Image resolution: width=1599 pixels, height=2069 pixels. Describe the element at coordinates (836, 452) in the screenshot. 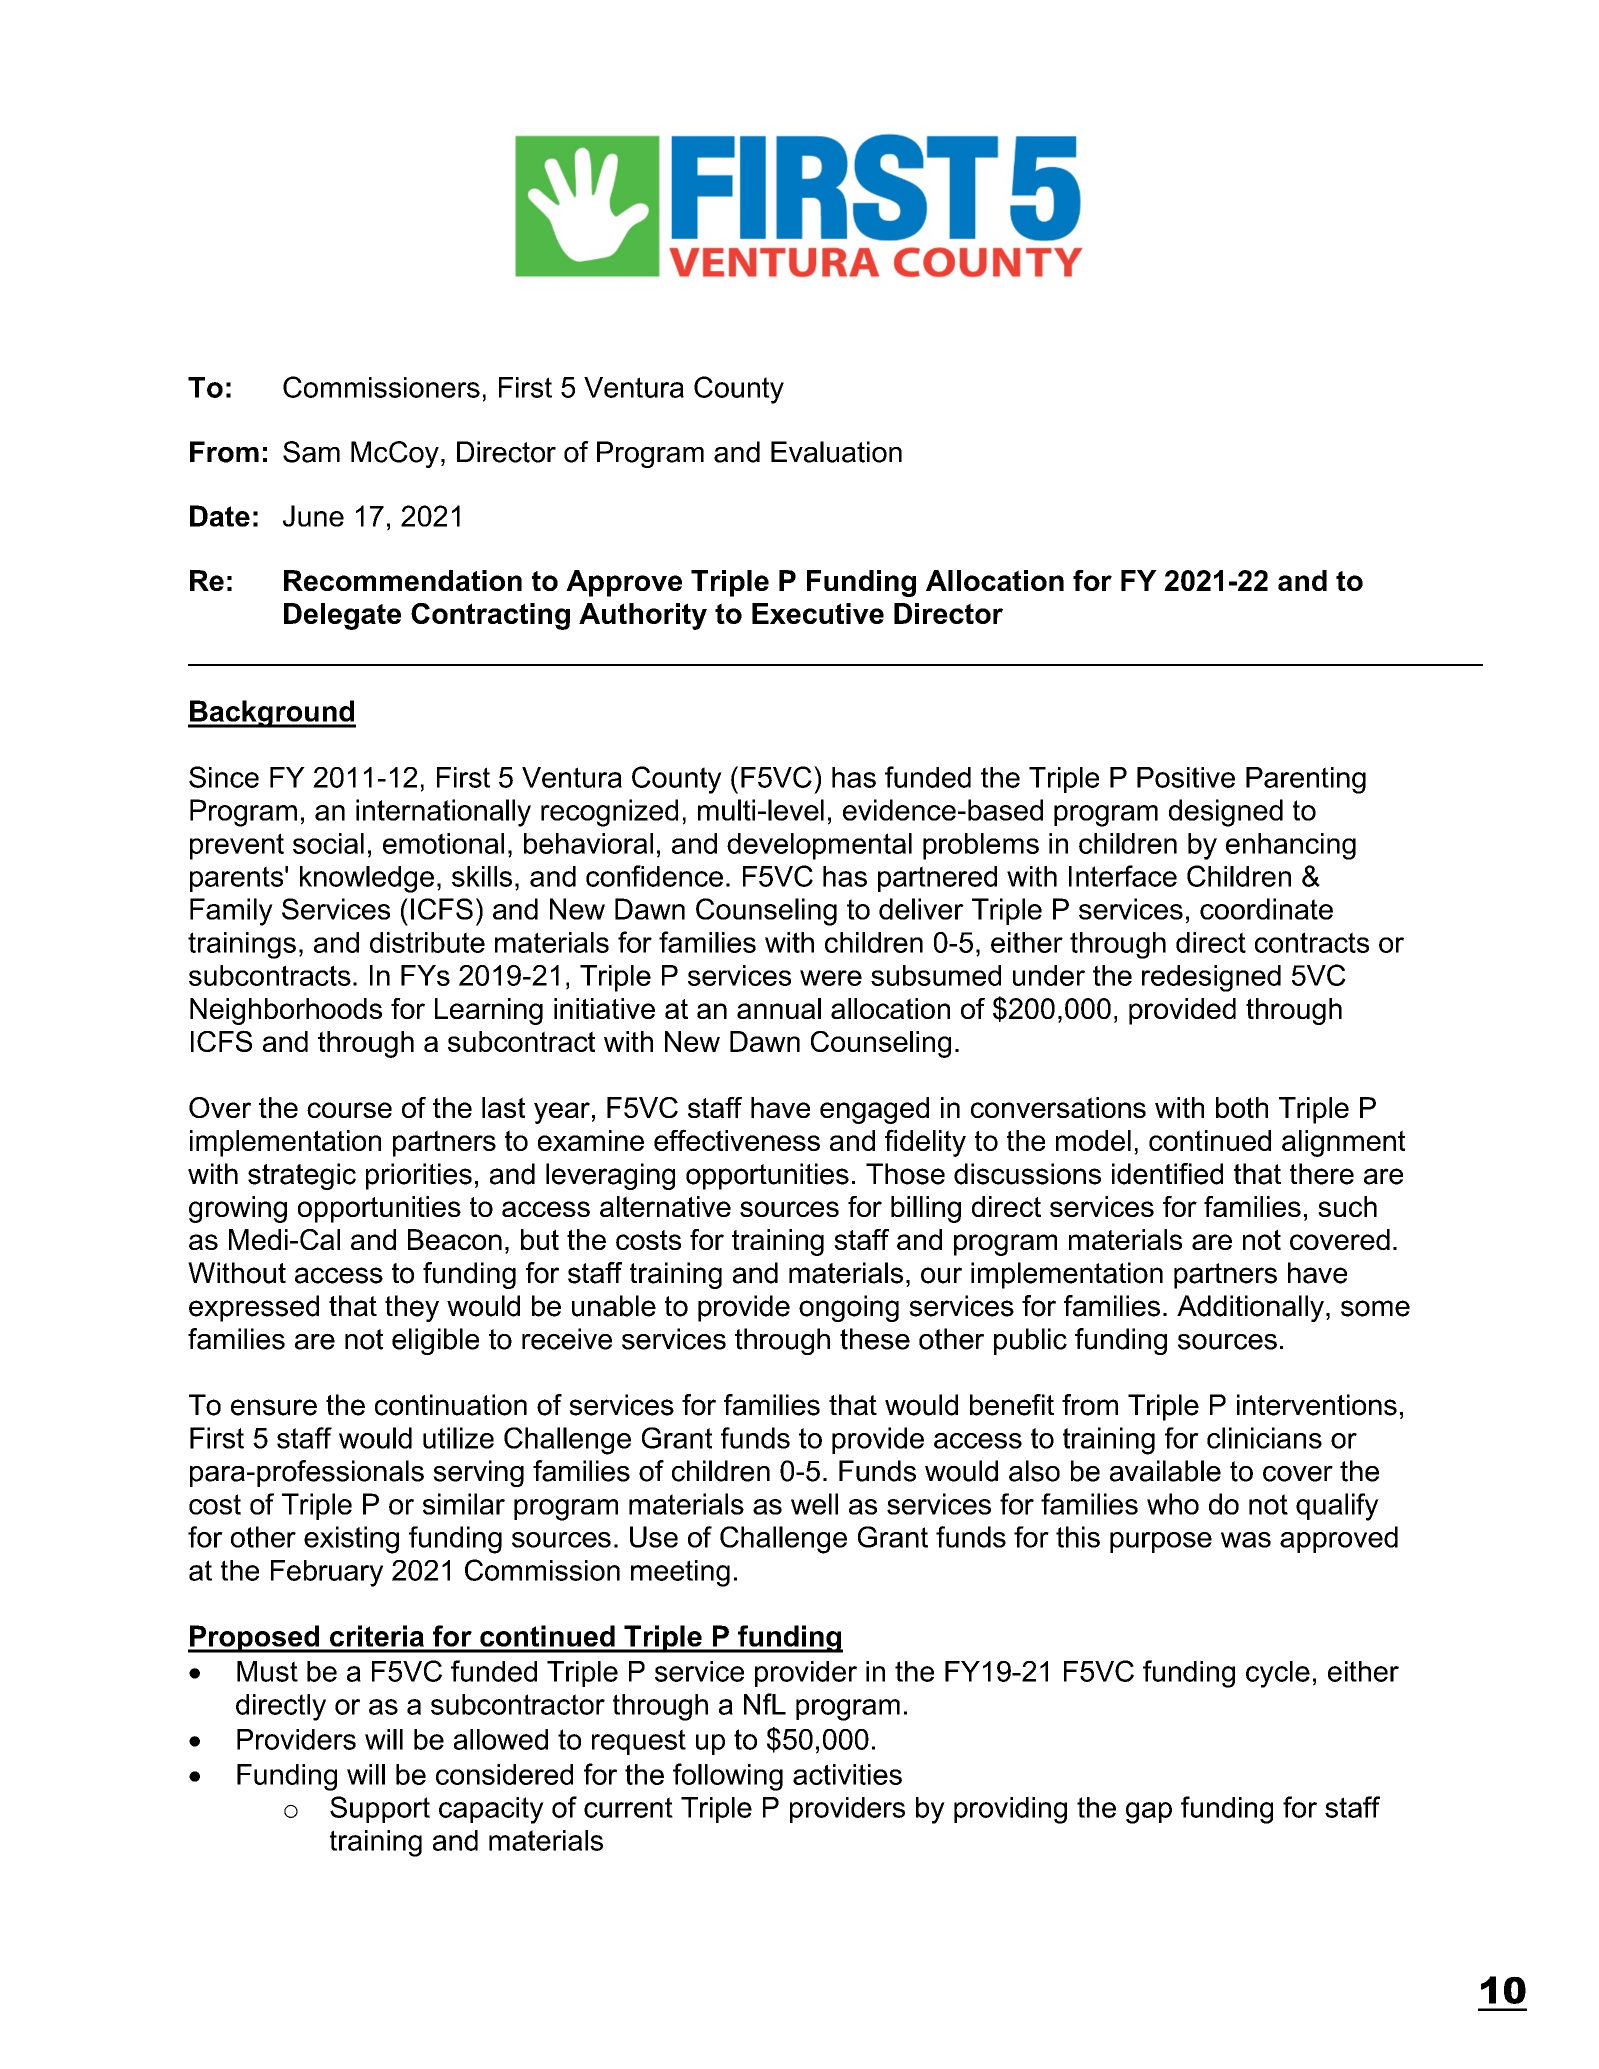

I see `Evaluation` at that location.
